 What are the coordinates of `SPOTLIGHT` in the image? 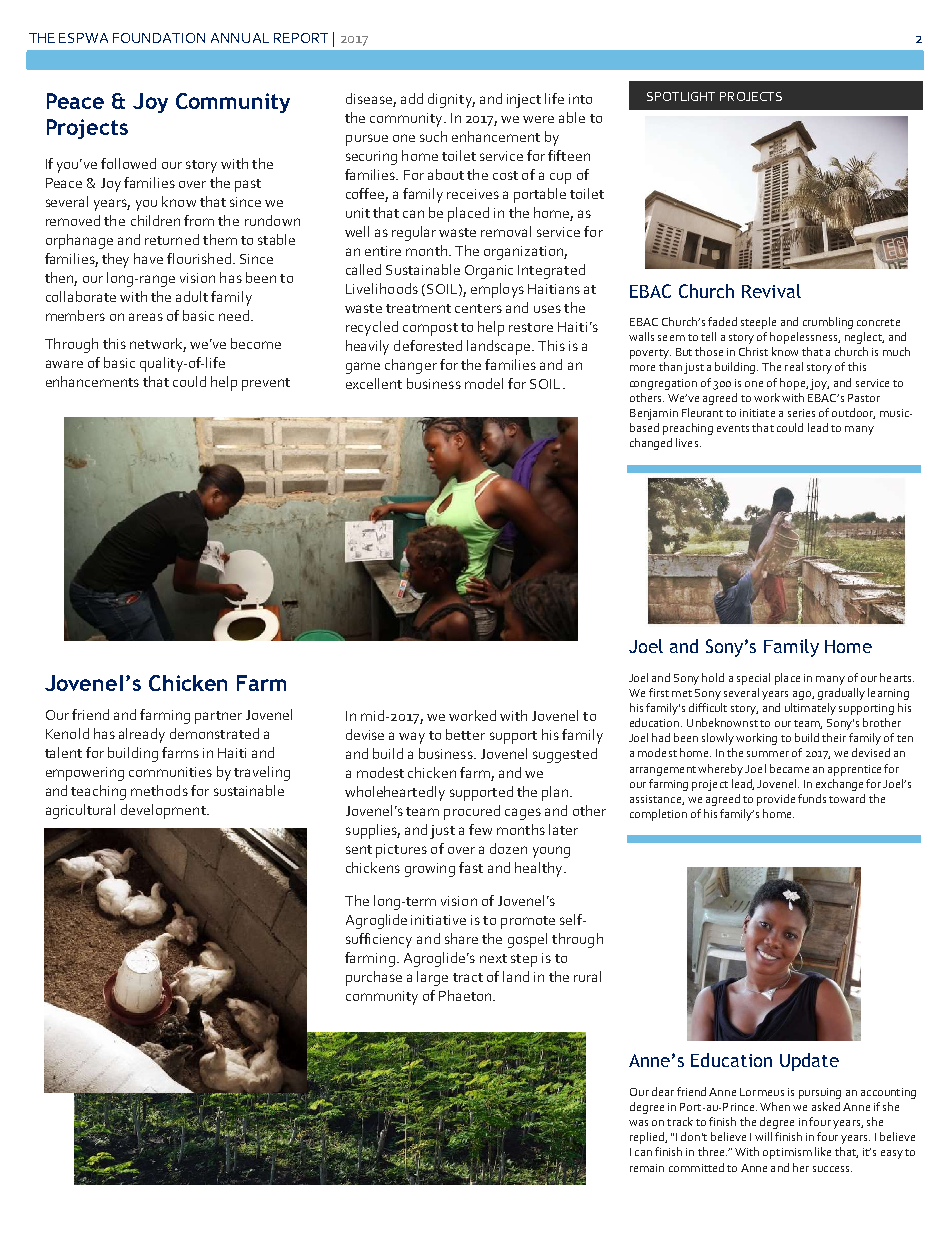 It's located at (681, 96).
